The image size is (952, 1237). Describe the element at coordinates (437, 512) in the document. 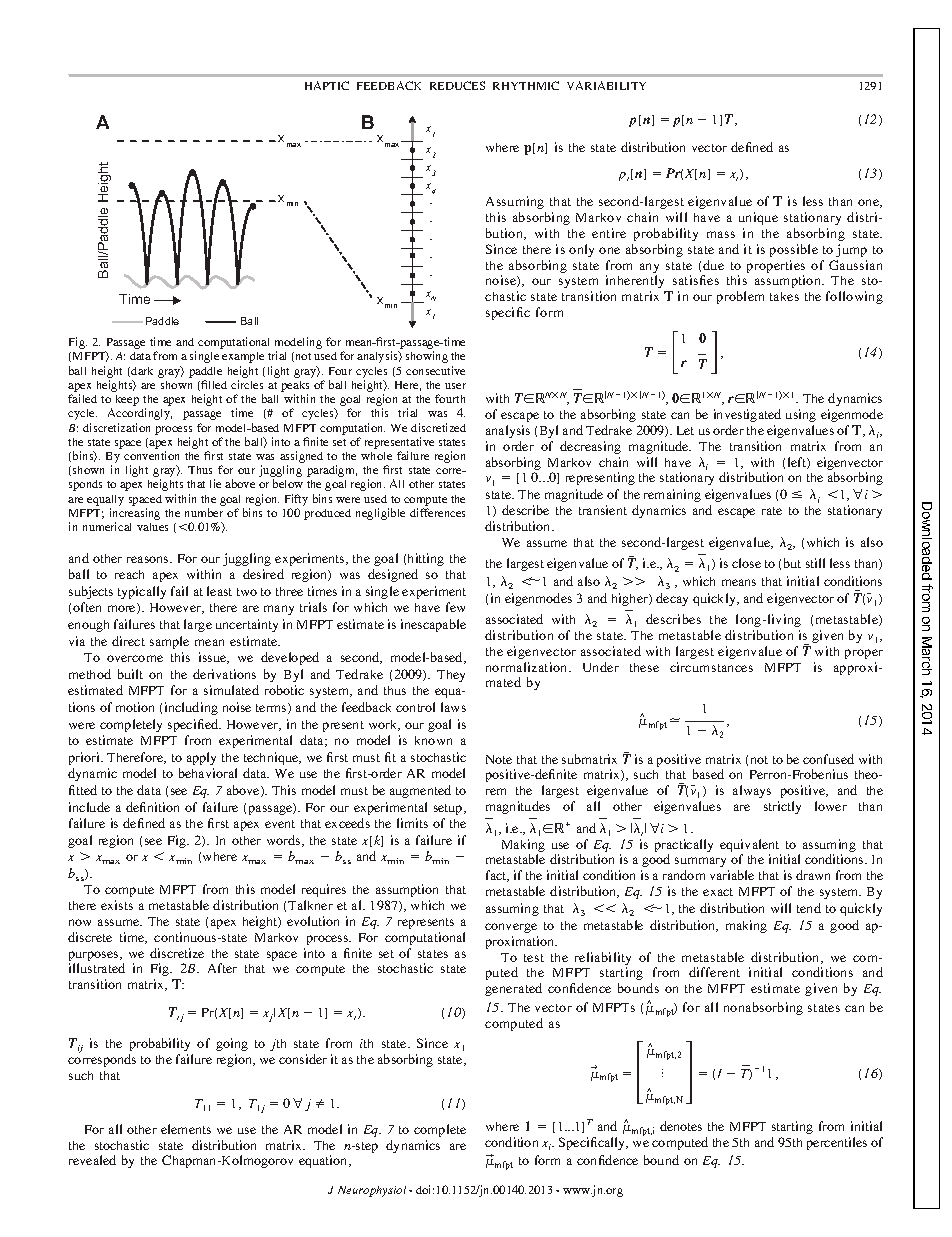

I see `differences` at that location.
